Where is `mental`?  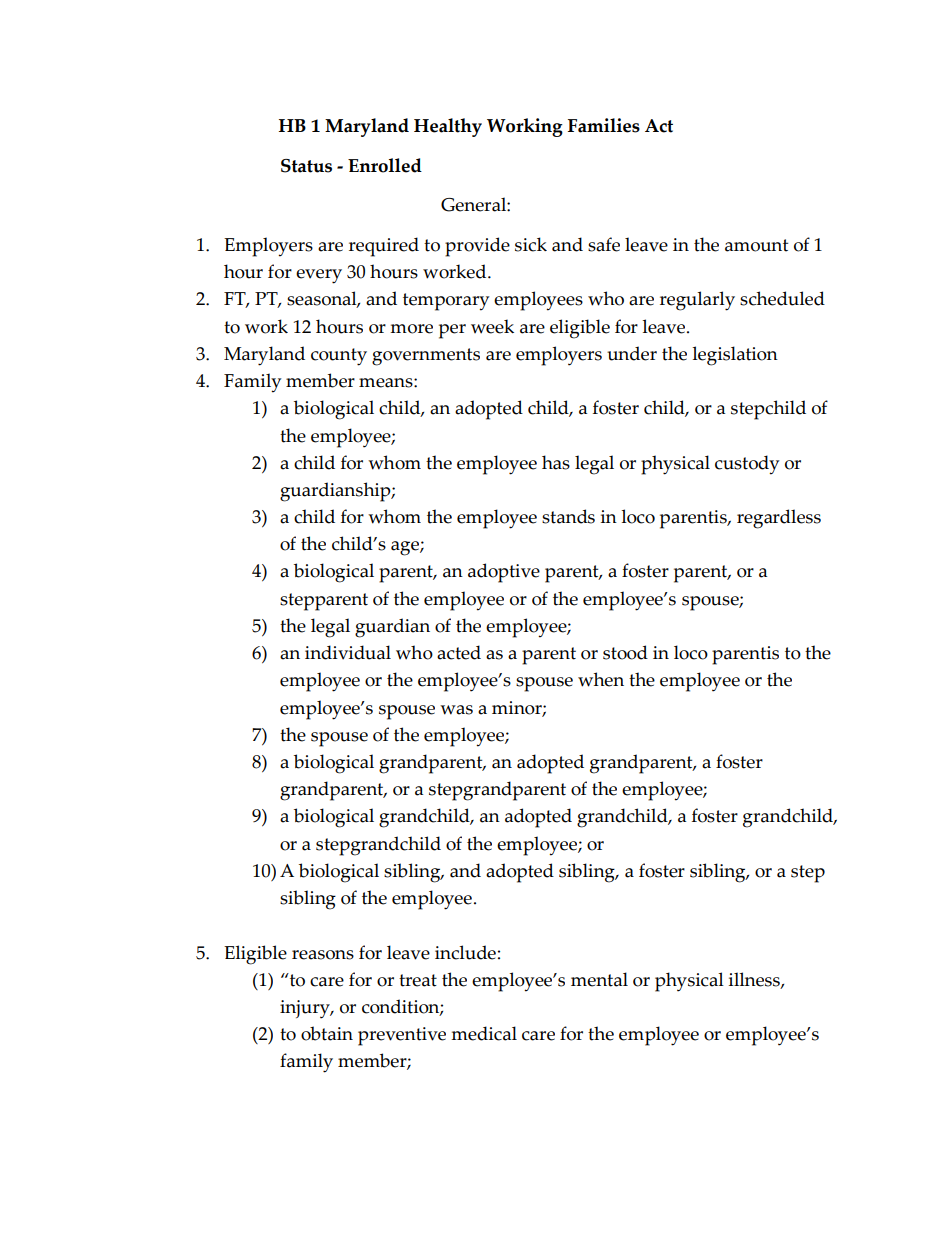 mental is located at coordinates (599, 979).
